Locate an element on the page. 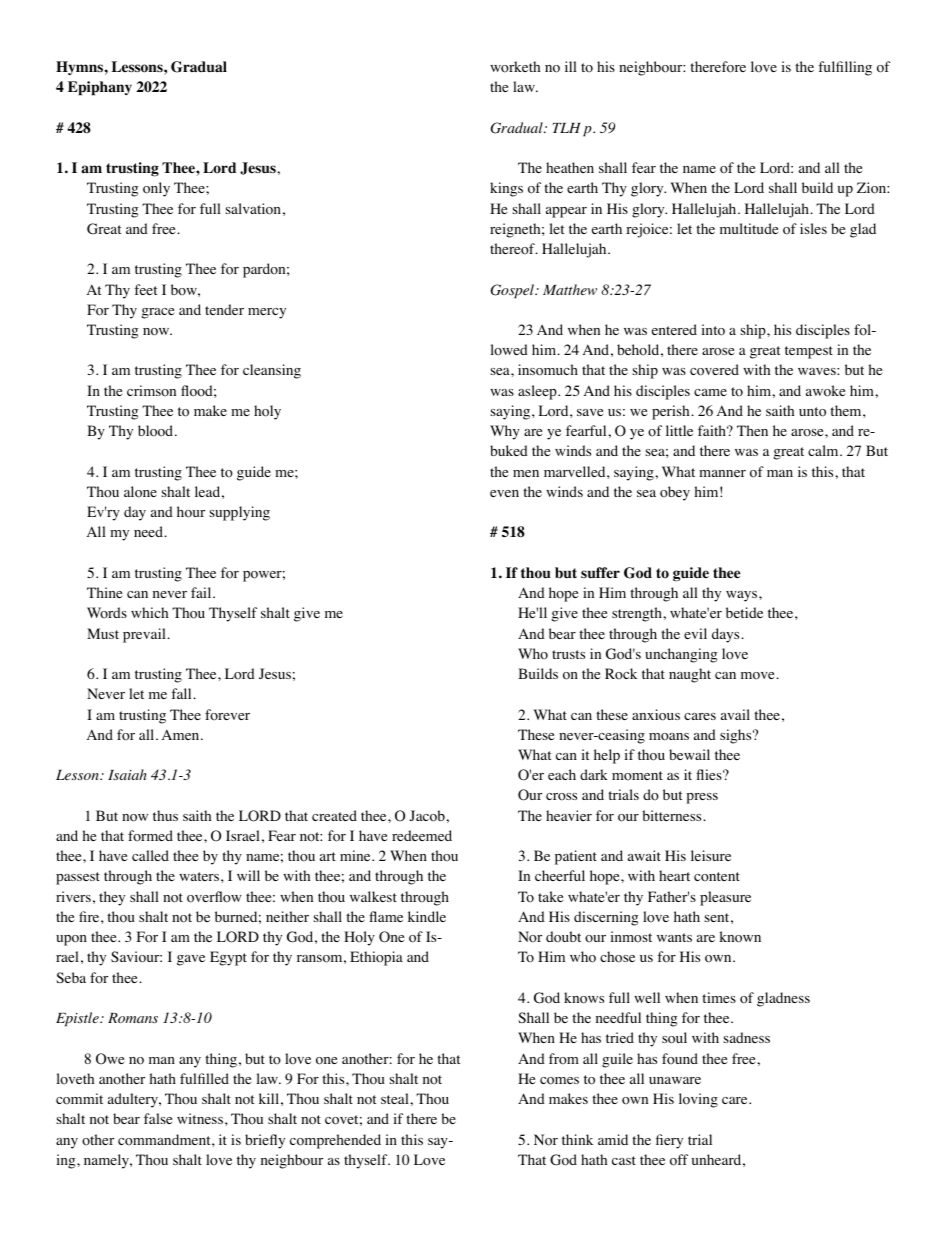  false is located at coordinates (158, 1118).
